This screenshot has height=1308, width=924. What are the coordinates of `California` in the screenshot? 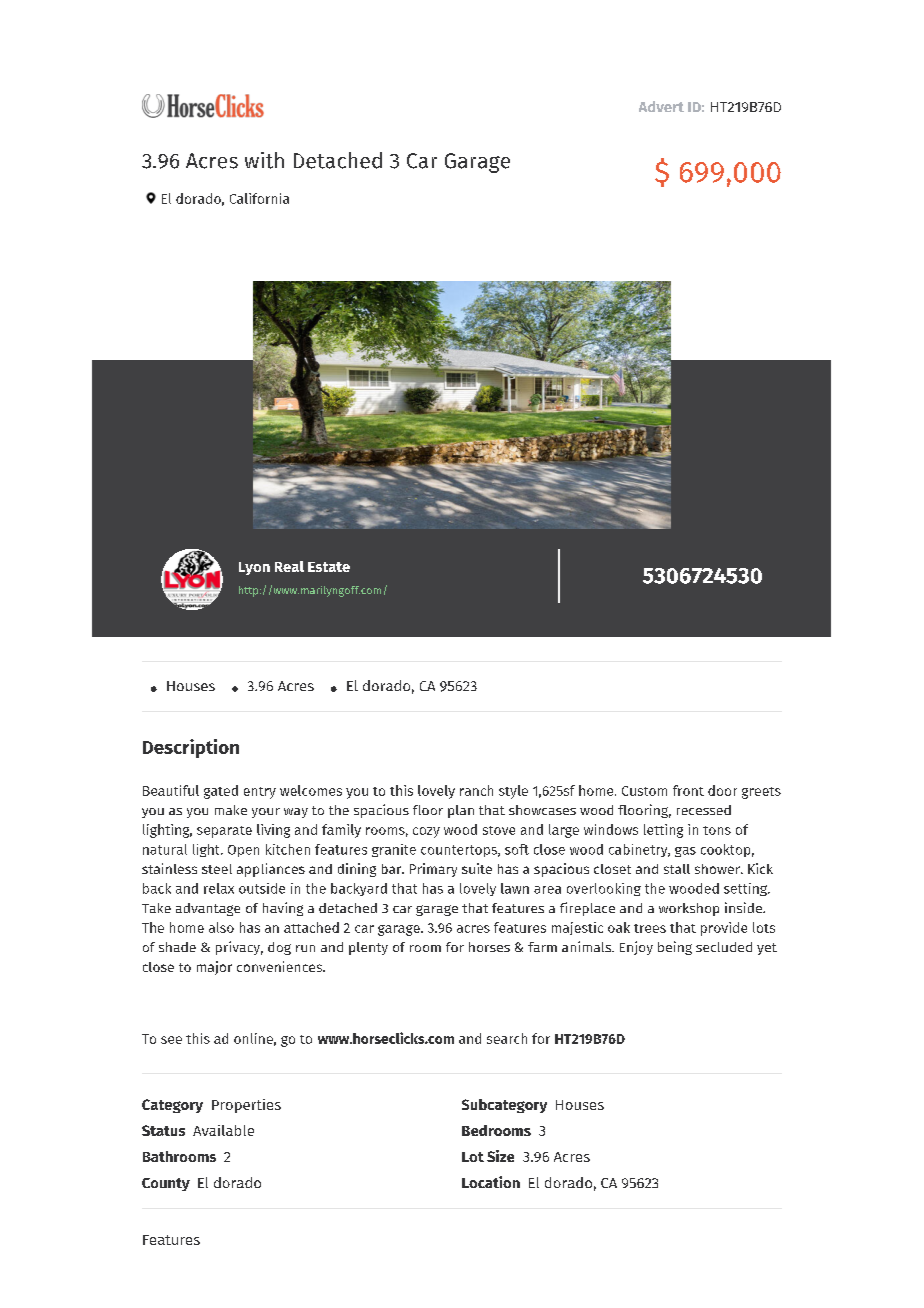 It's located at (259, 198).
